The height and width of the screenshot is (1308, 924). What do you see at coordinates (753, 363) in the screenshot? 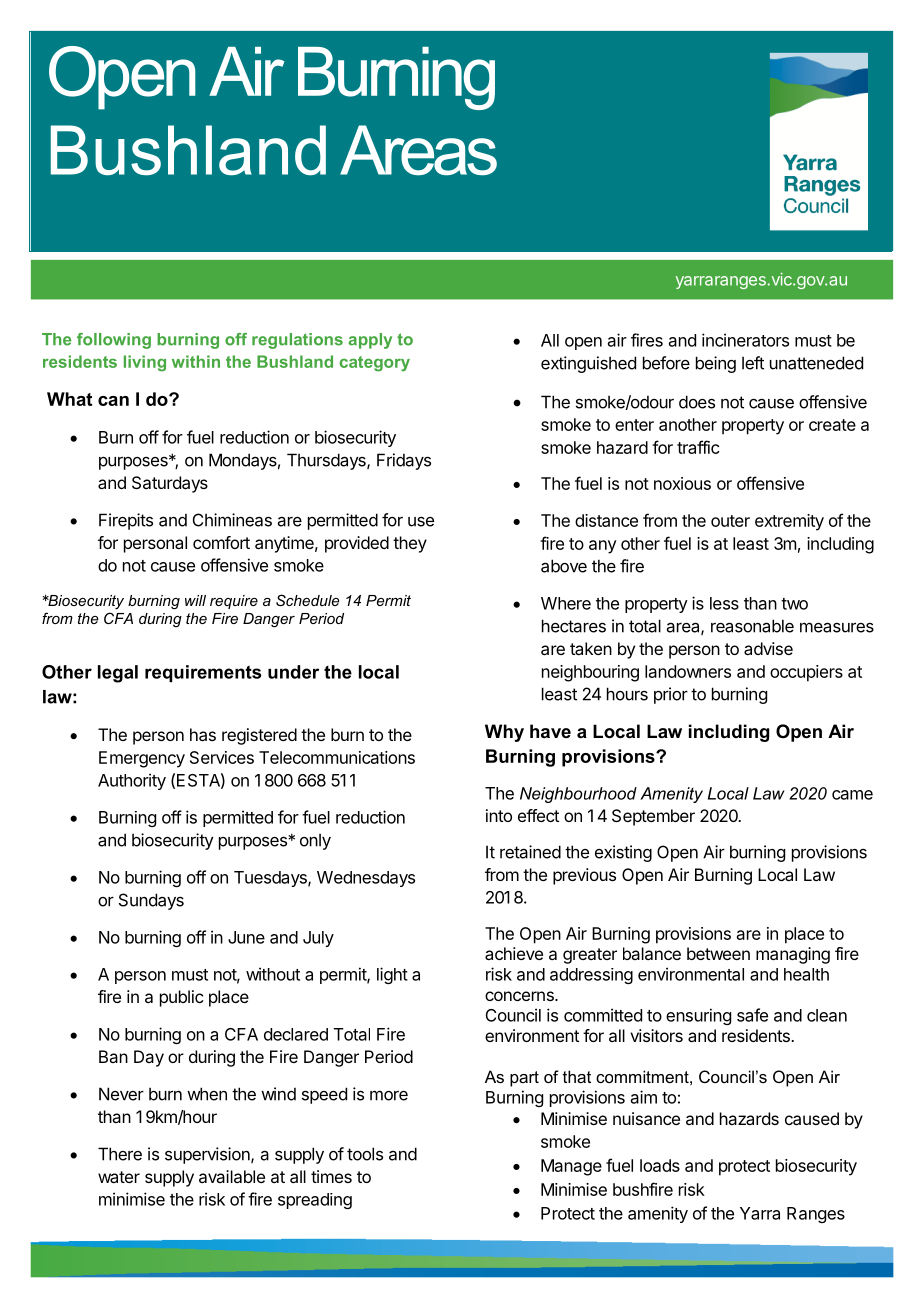
I see `left` at bounding box center [753, 363].
